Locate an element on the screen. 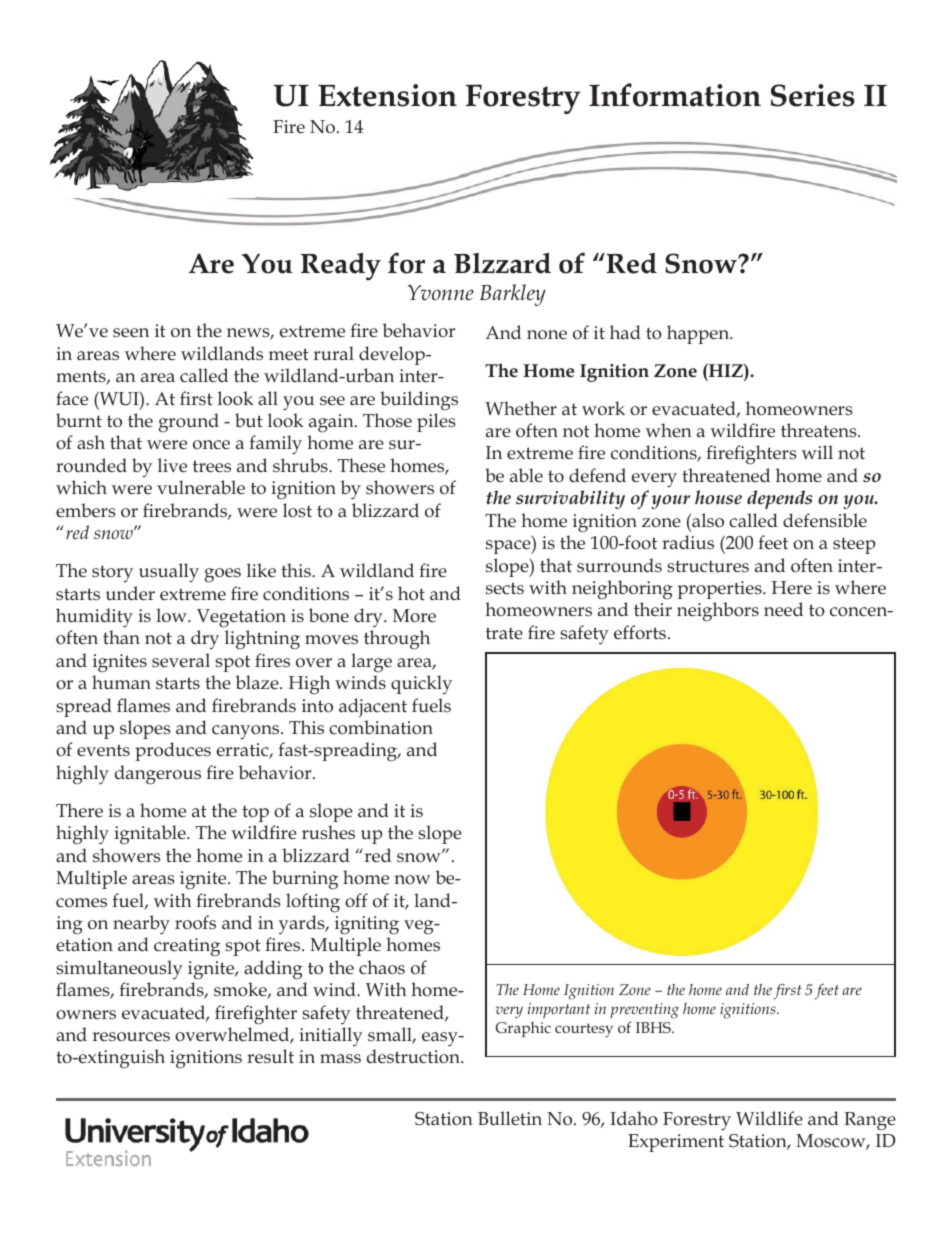 This screenshot has width=952, height=1233. roofs is located at coordinates (195, 922).
